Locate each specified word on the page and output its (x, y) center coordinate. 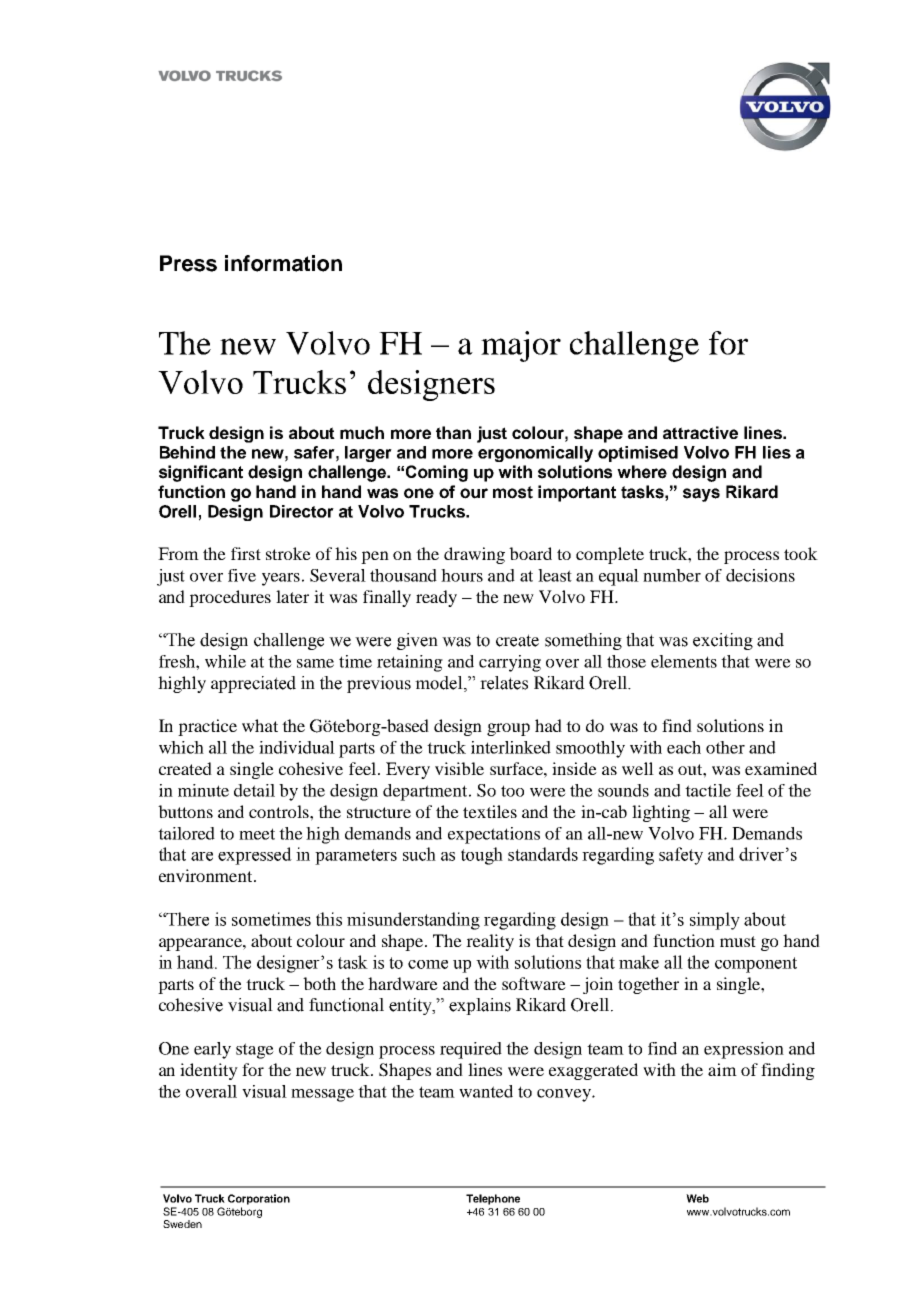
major (521, 346)
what (260, 725)
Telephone (493, 1199)
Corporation (259, 1199)
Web (697, 1198)
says (701, 495)
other (725, 747)
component (756, 965)
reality (490, 942)
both (319, 983)
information (283, 263)
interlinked (511, 747)
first (246, 553)
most (513, 492)
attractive (700, 432)
